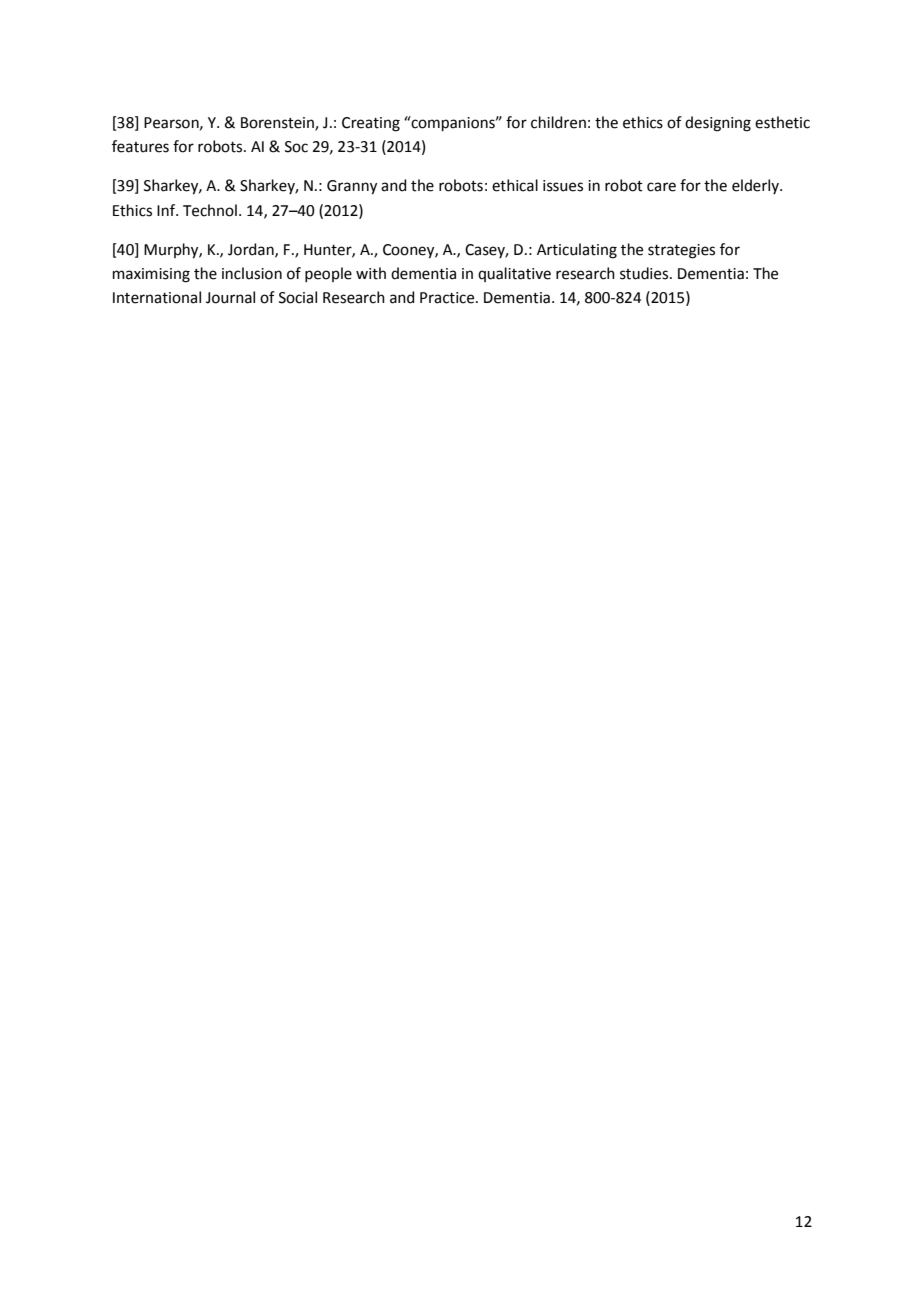 The height and width of the document is (1308, 924). Describe the element at coordinates (577, 251) in the document. I see `Articulating` at that location.
